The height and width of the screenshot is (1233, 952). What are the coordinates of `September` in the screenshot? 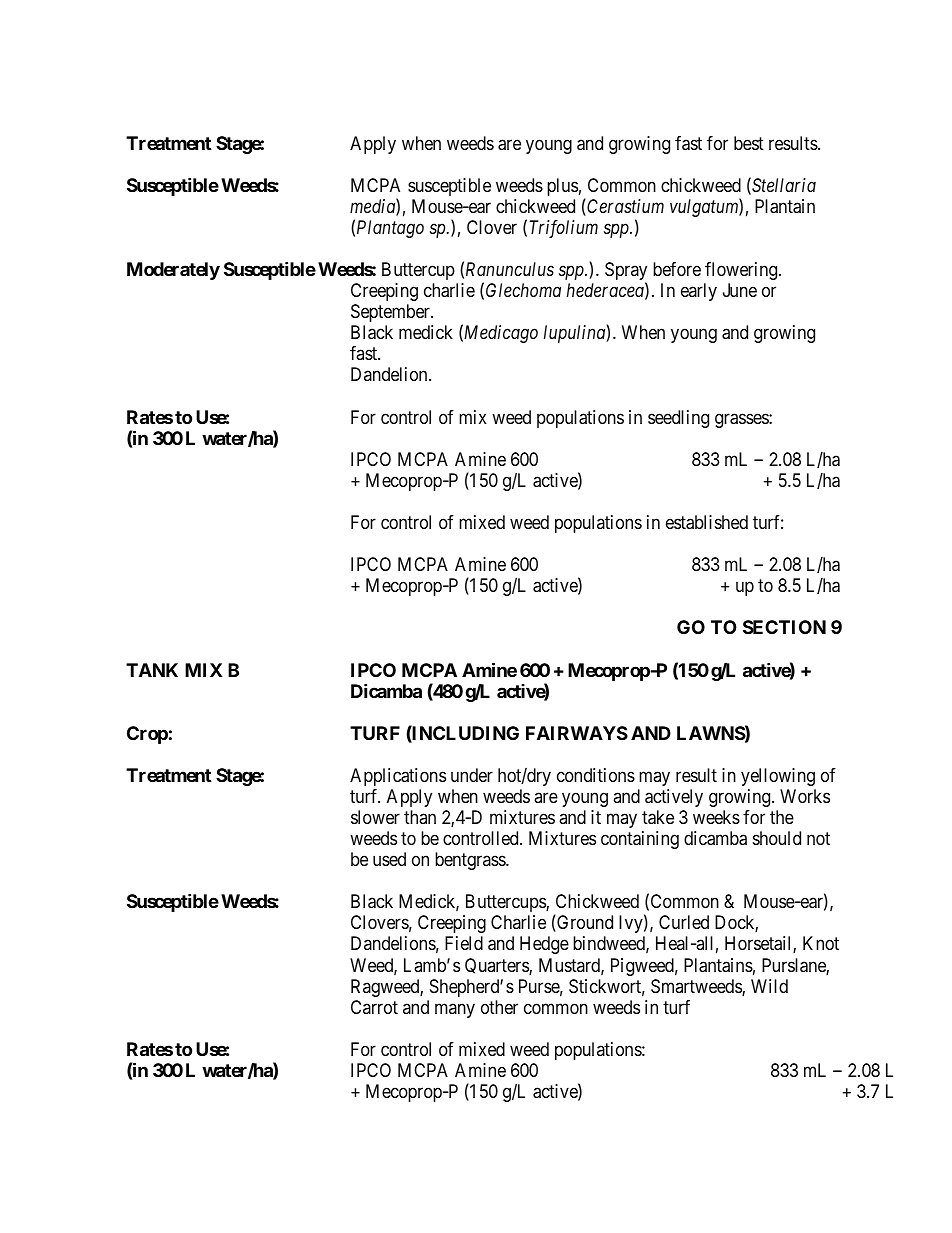 It's located at (391, 313).
